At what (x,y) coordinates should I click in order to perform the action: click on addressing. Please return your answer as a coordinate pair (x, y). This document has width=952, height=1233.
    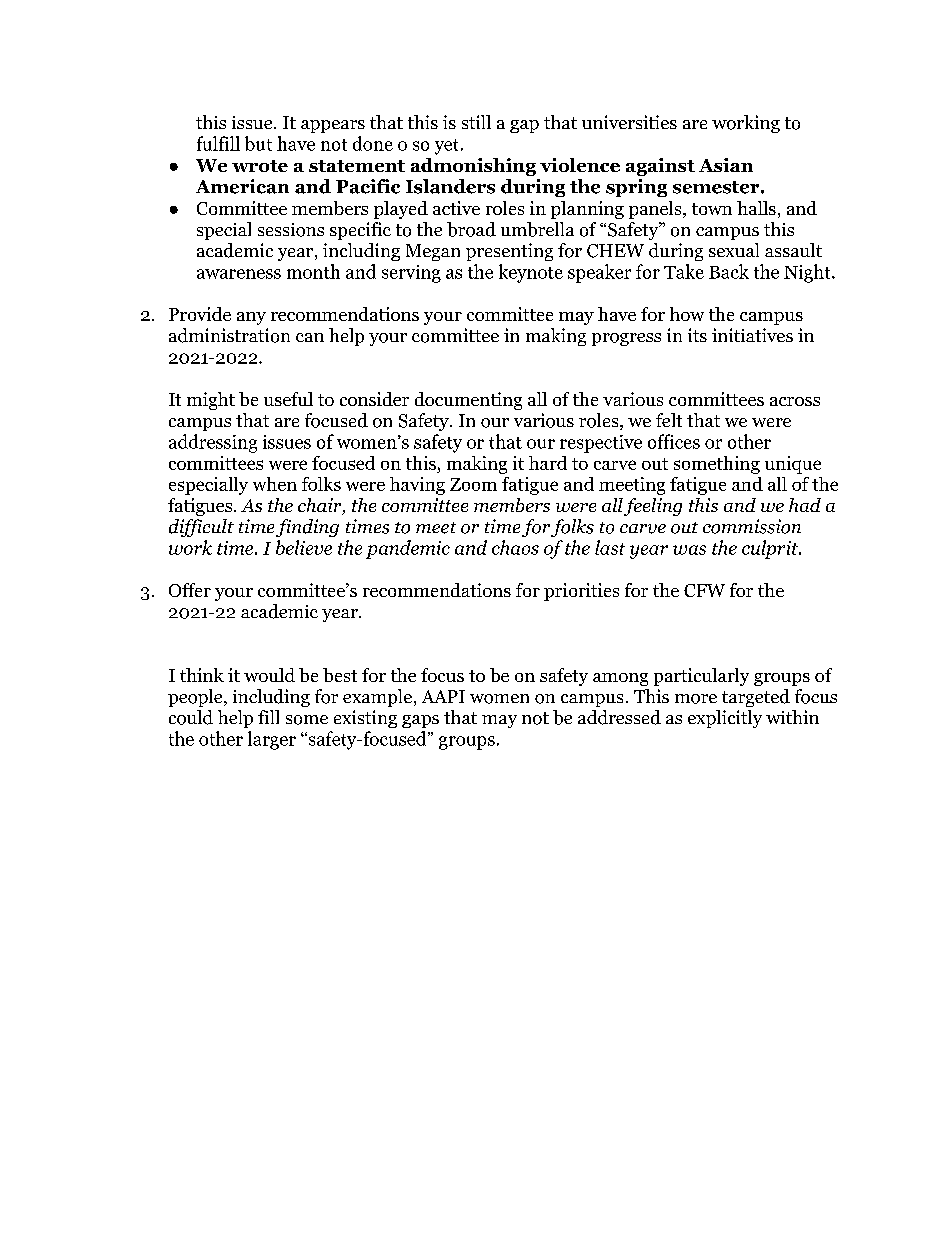
    Looking at the image, I should click on (213, 443).
